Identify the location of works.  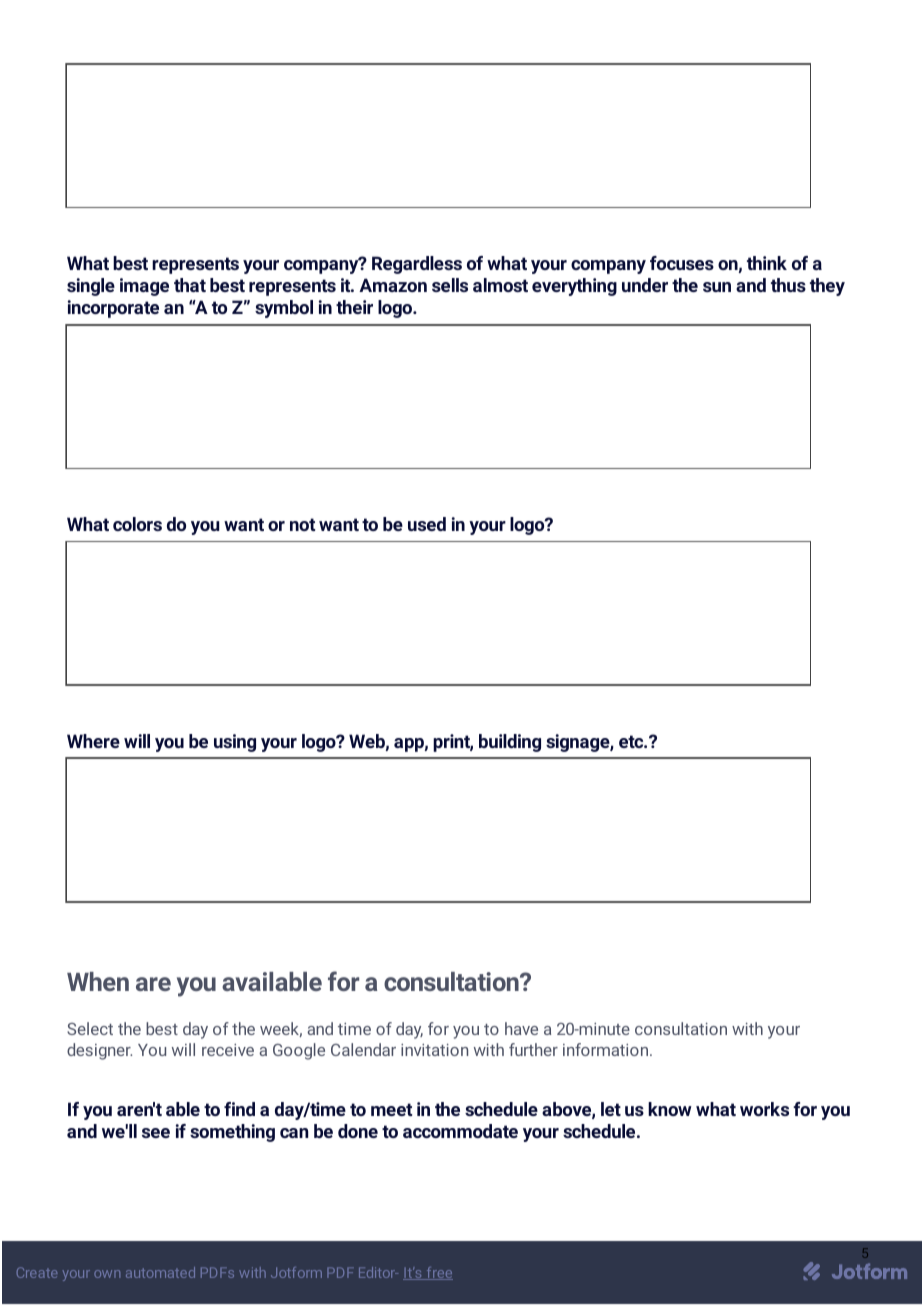
(764, 1109).
